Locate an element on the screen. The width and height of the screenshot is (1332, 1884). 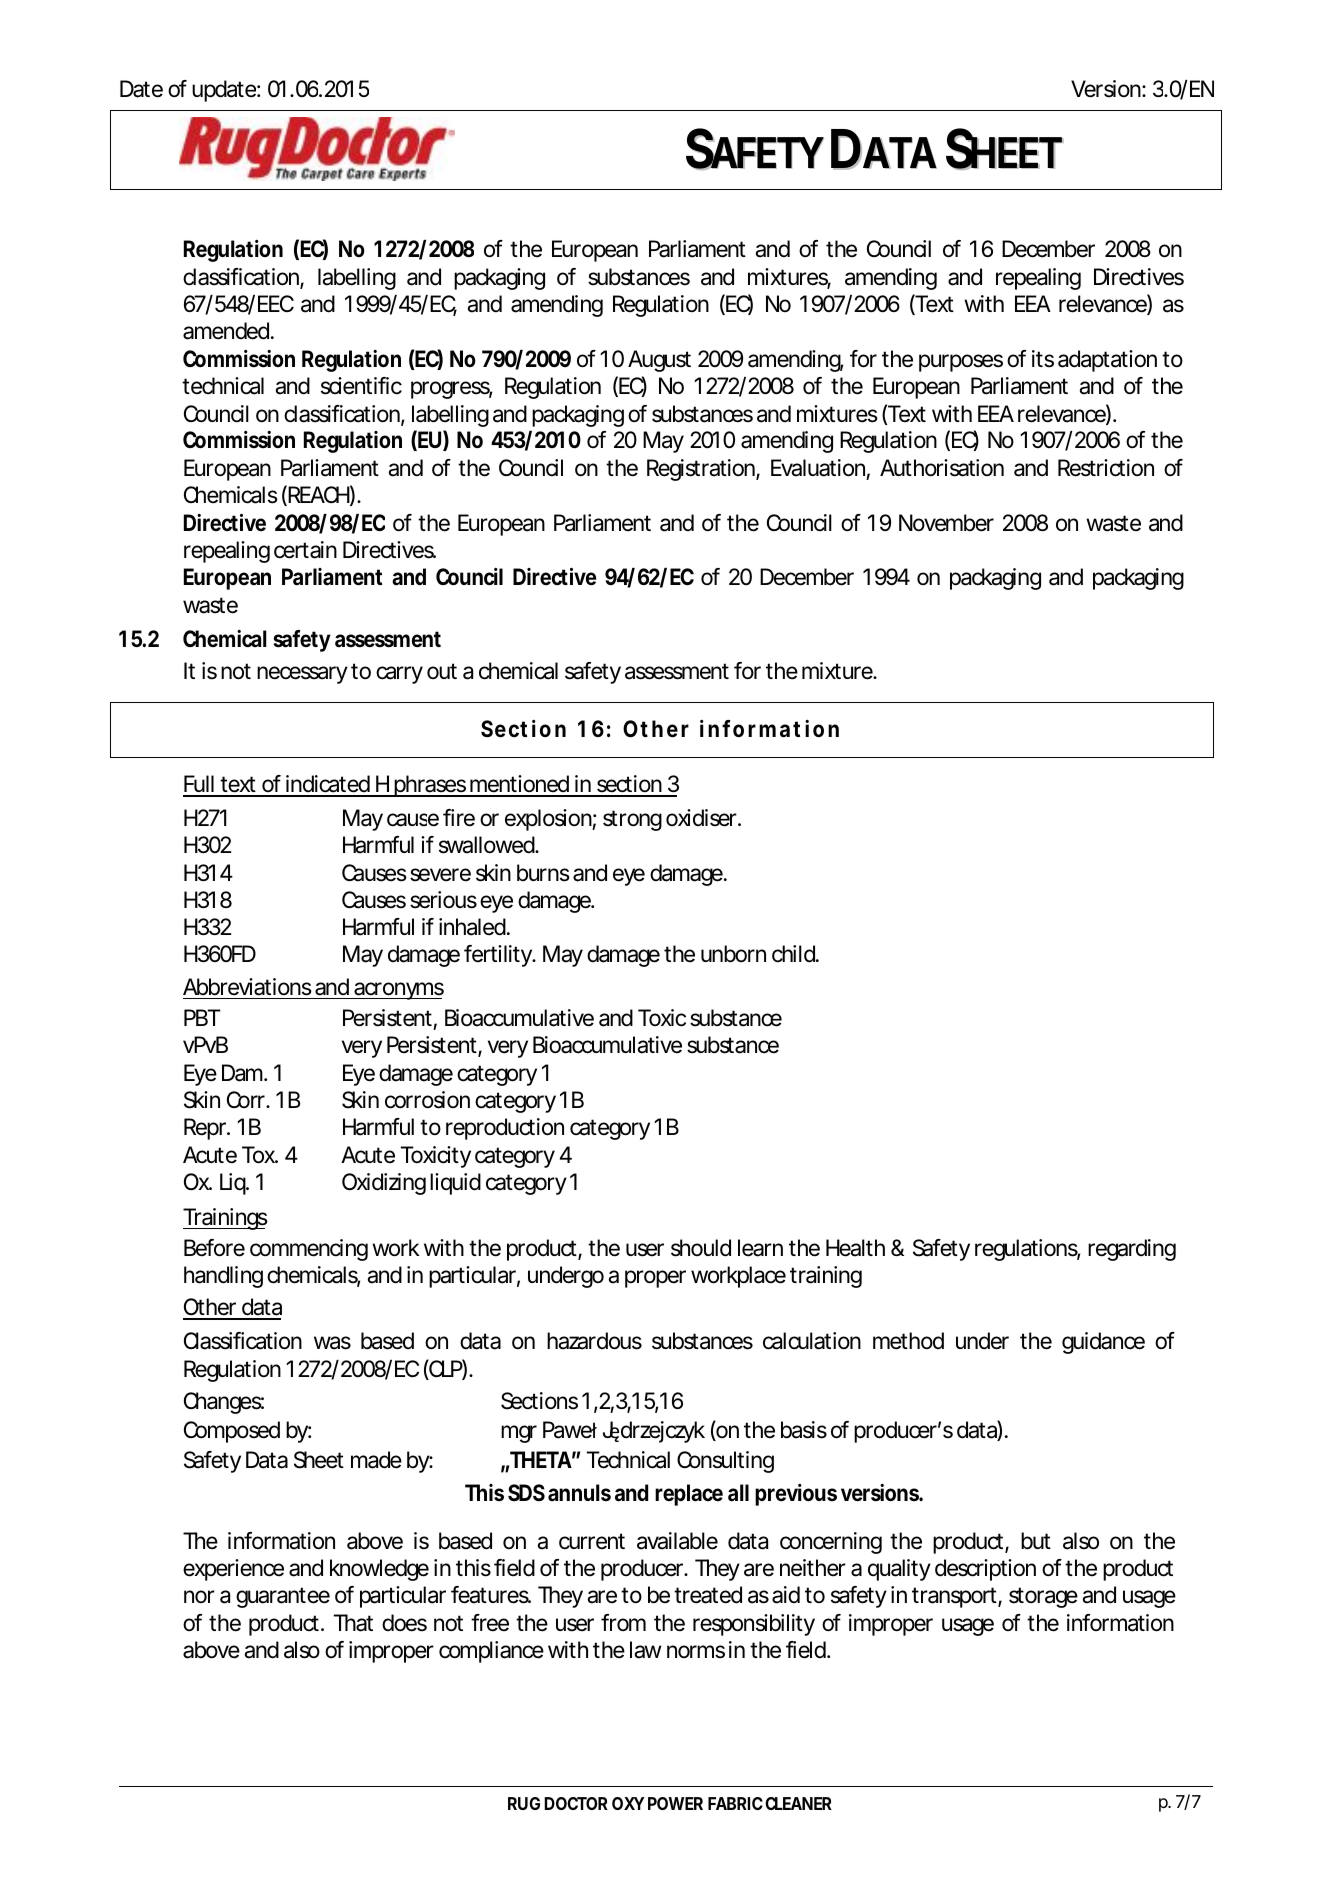
That is located at coordinates (353, 1623).
